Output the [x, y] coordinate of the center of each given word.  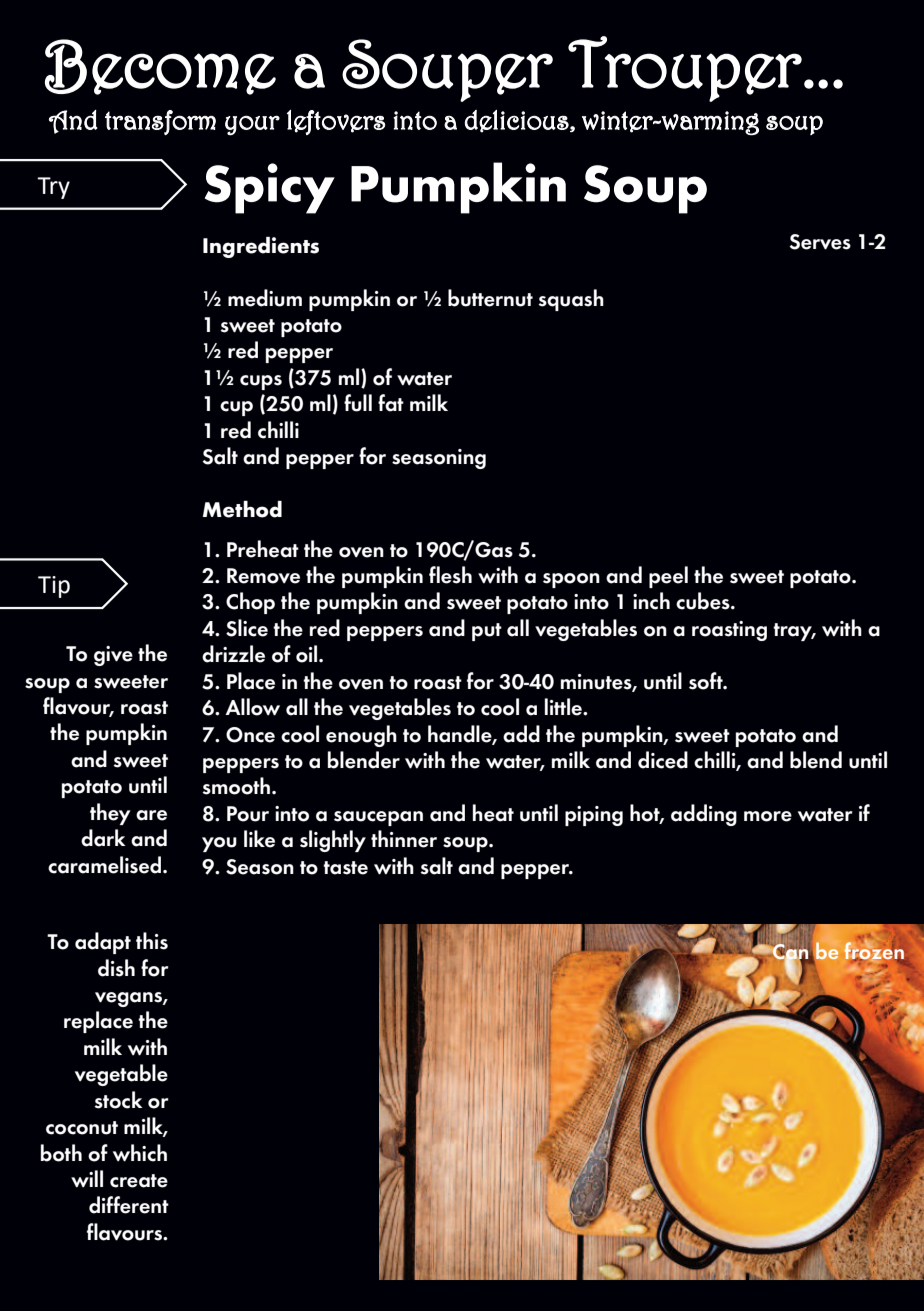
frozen [875, 950]
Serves [820, 242]
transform [160, 122]
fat [391, 403]
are [151, 815]
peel [668, 577]
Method [242, 509]
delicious [518, 121]
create [139, 1181]
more [768, 816]
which [140, 1153]
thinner [404, 839]
